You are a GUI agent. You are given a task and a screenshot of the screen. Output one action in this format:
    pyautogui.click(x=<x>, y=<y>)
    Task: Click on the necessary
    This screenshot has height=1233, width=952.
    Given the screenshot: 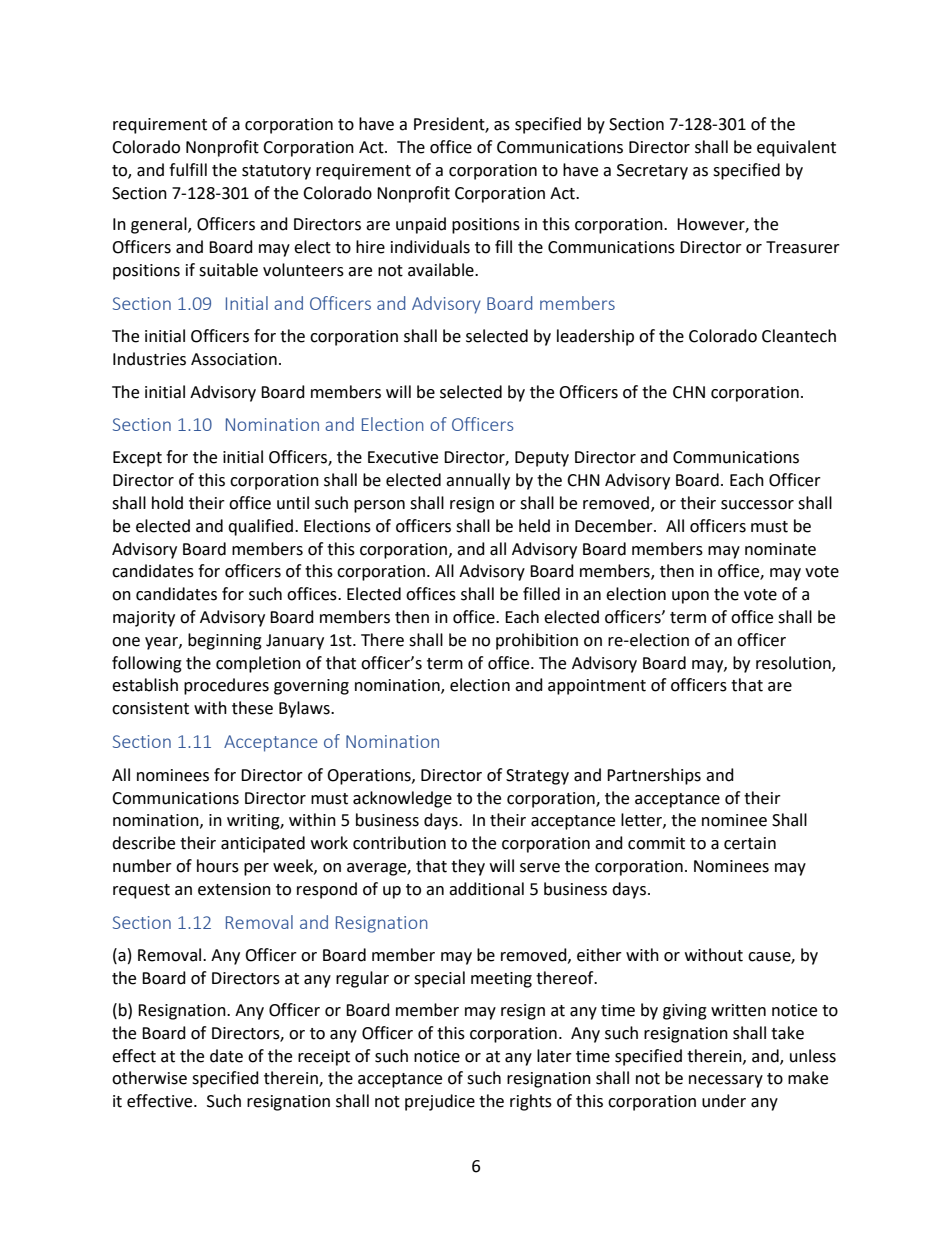 What is the action you would take?
    pyautogui.click(x=726, y=1081)
